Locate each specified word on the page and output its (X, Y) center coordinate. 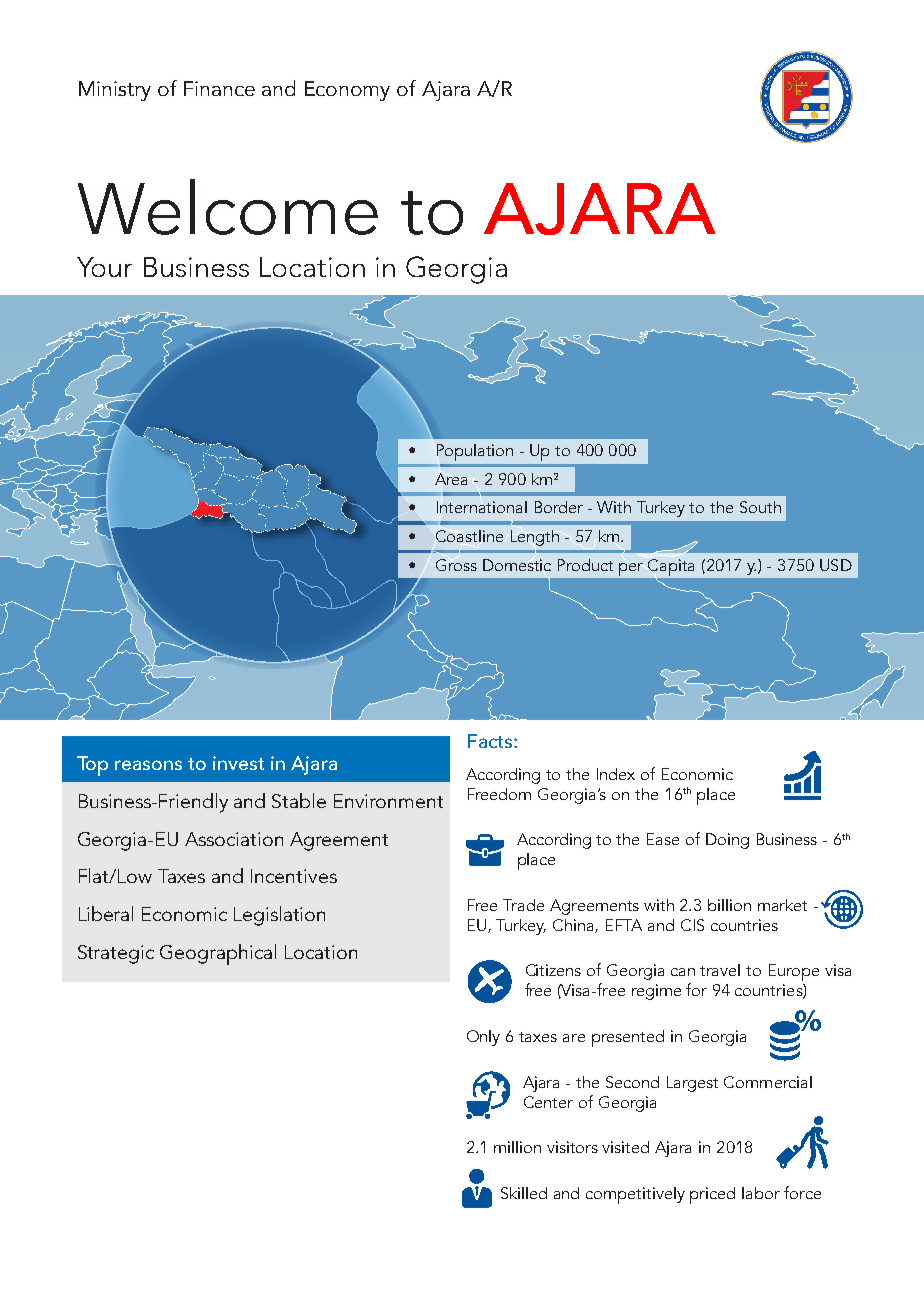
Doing (727, 841)
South (760, 507)
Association (234, 839)
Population (475, 452)
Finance (219, 88)
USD (836, 565)
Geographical (218, 954)
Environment (388, 801)
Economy (347, 91)
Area (451, 479)
